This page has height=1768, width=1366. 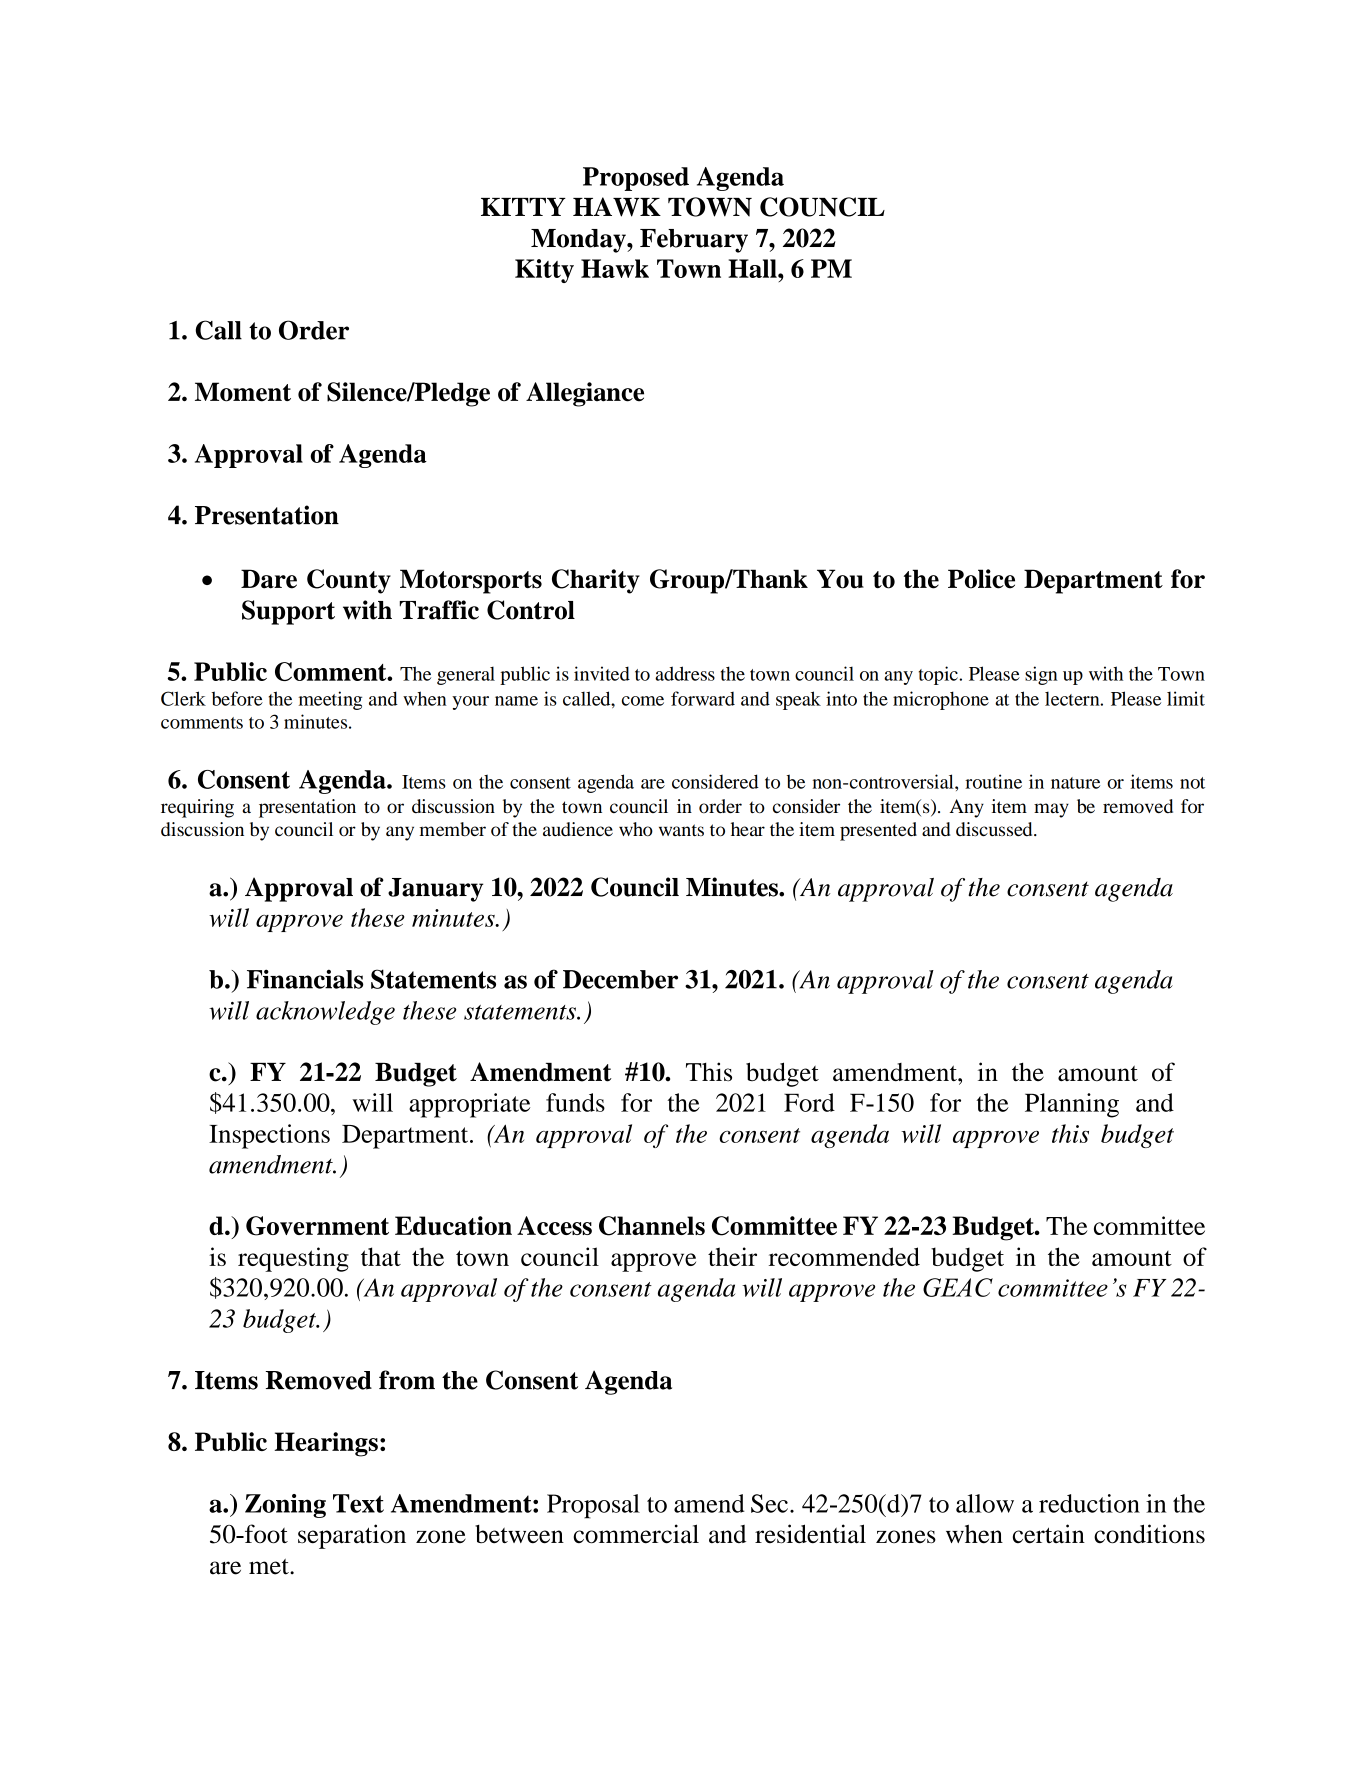 I want to click on Channels, so click(x=652, y=1226).
